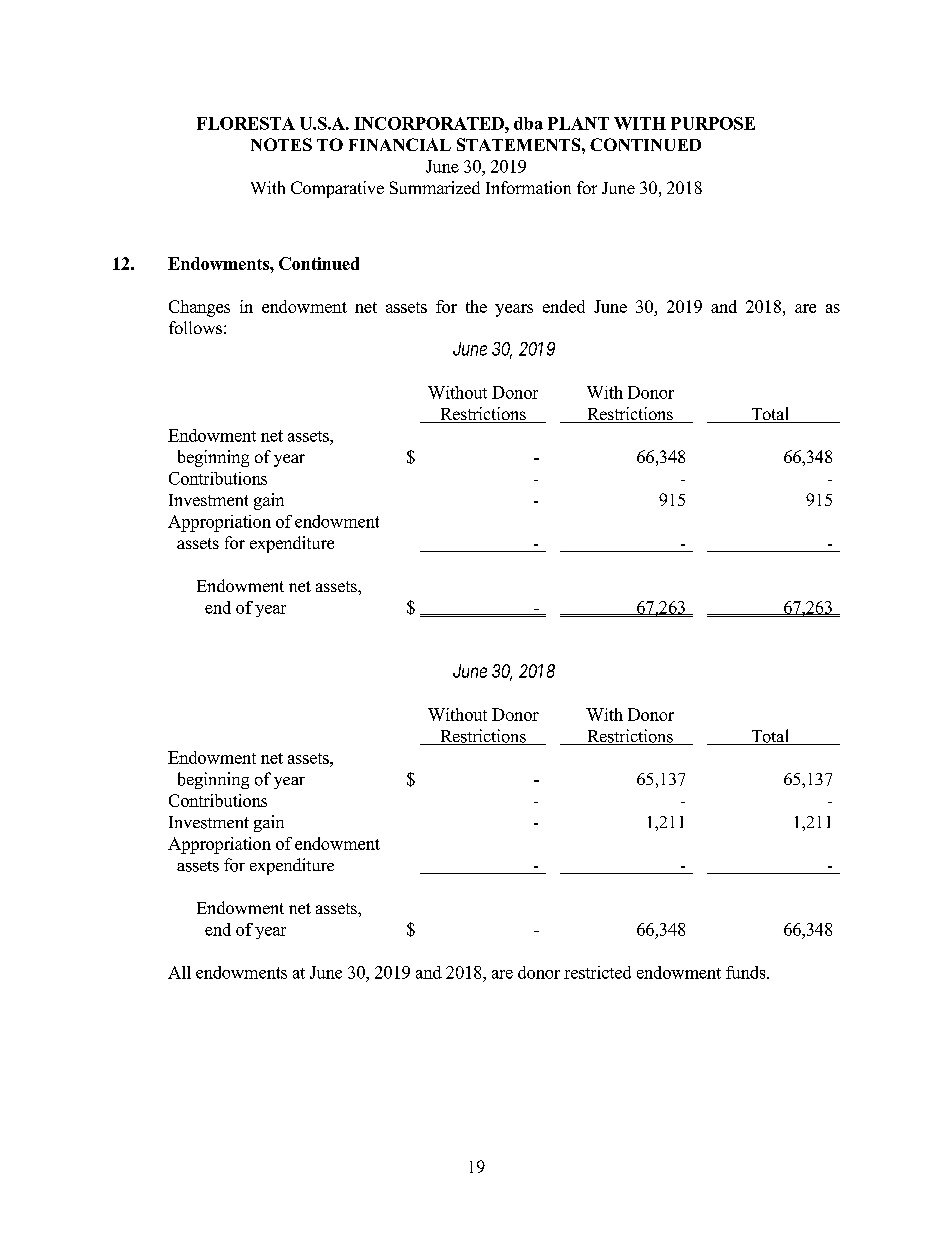 The image size is (952, 1233). Describe the element at coordinates (597, 972) in the screenshot. I see `restricted` at that location.
